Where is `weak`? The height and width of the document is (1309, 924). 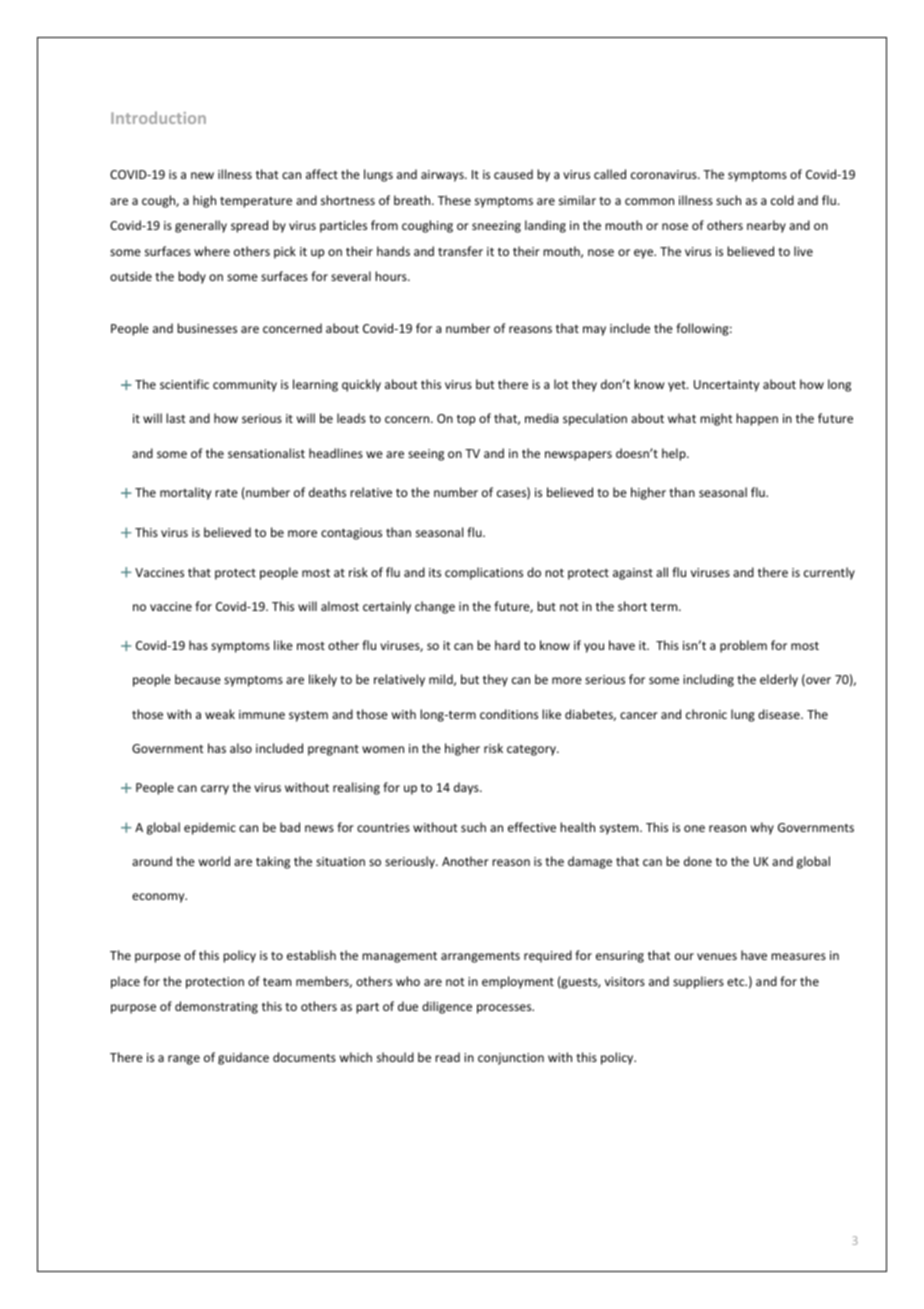
weak is located at coordinates (220, 714).
